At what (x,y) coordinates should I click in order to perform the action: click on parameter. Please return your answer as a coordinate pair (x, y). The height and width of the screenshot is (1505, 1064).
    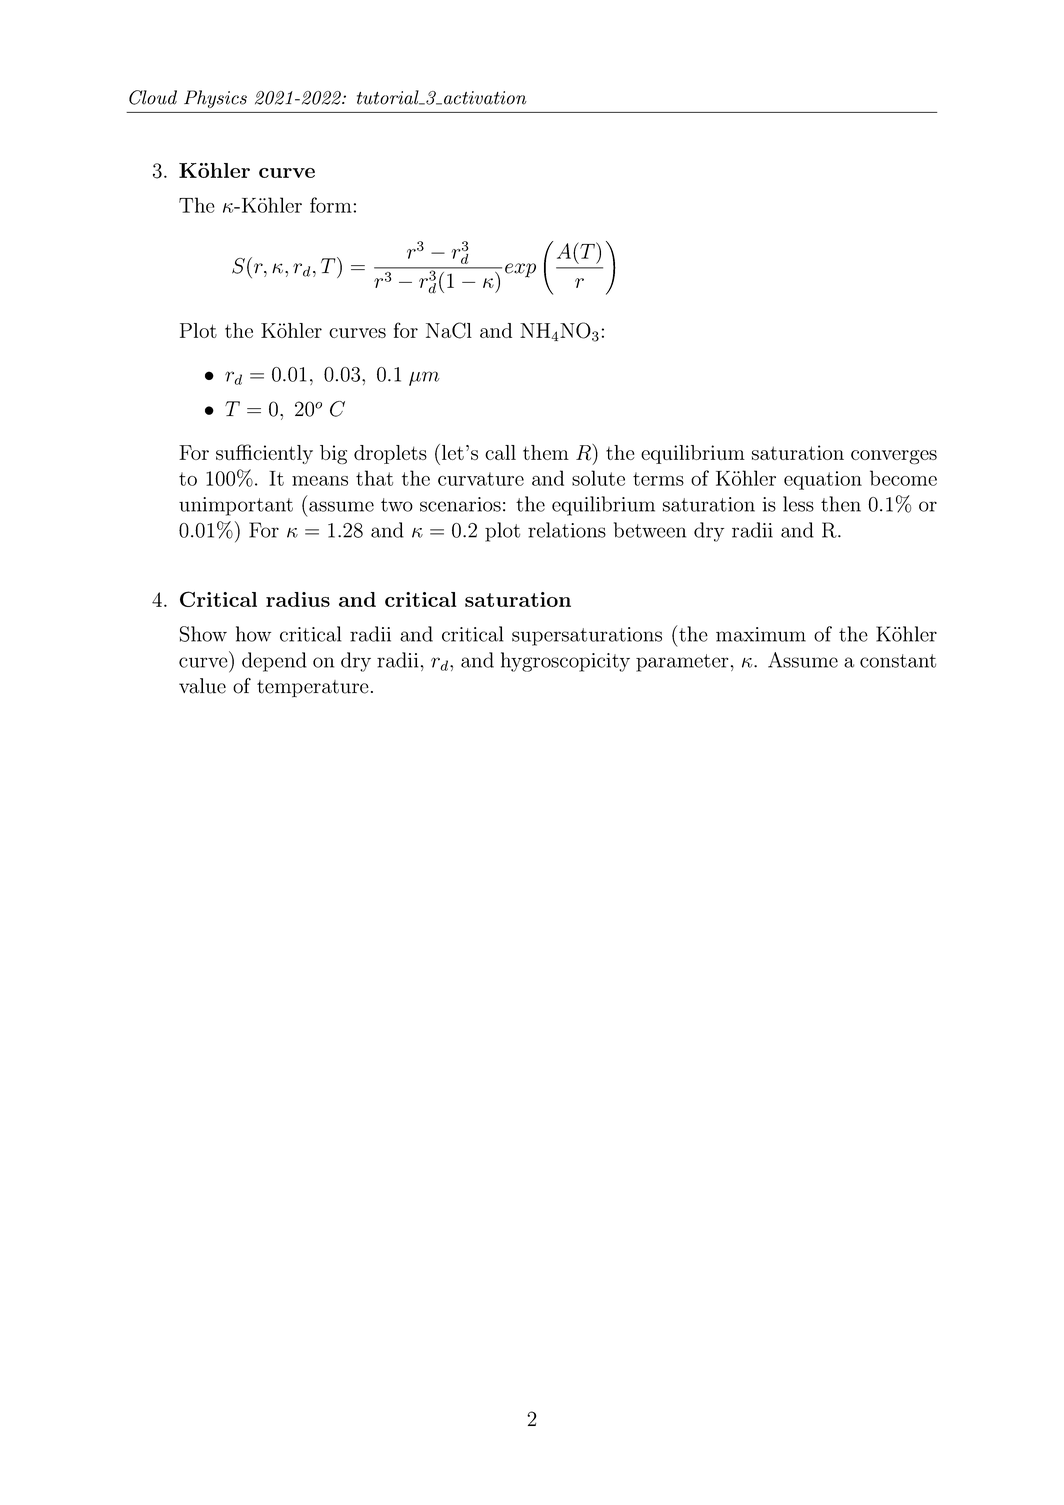
    Looking at the image, I should click on (682, 663).
